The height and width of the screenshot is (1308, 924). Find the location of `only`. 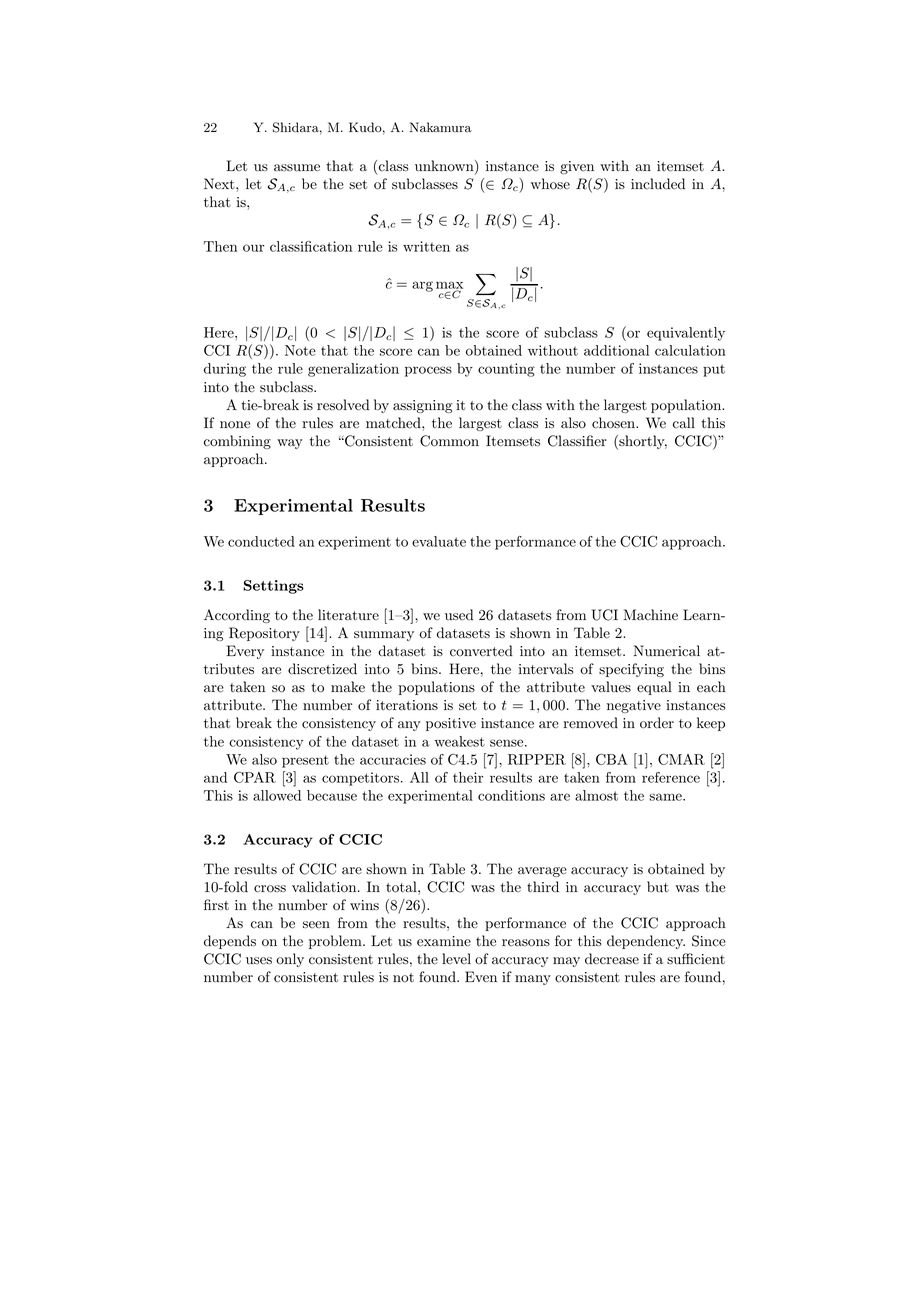

only is located at coordinates (290, 960).
